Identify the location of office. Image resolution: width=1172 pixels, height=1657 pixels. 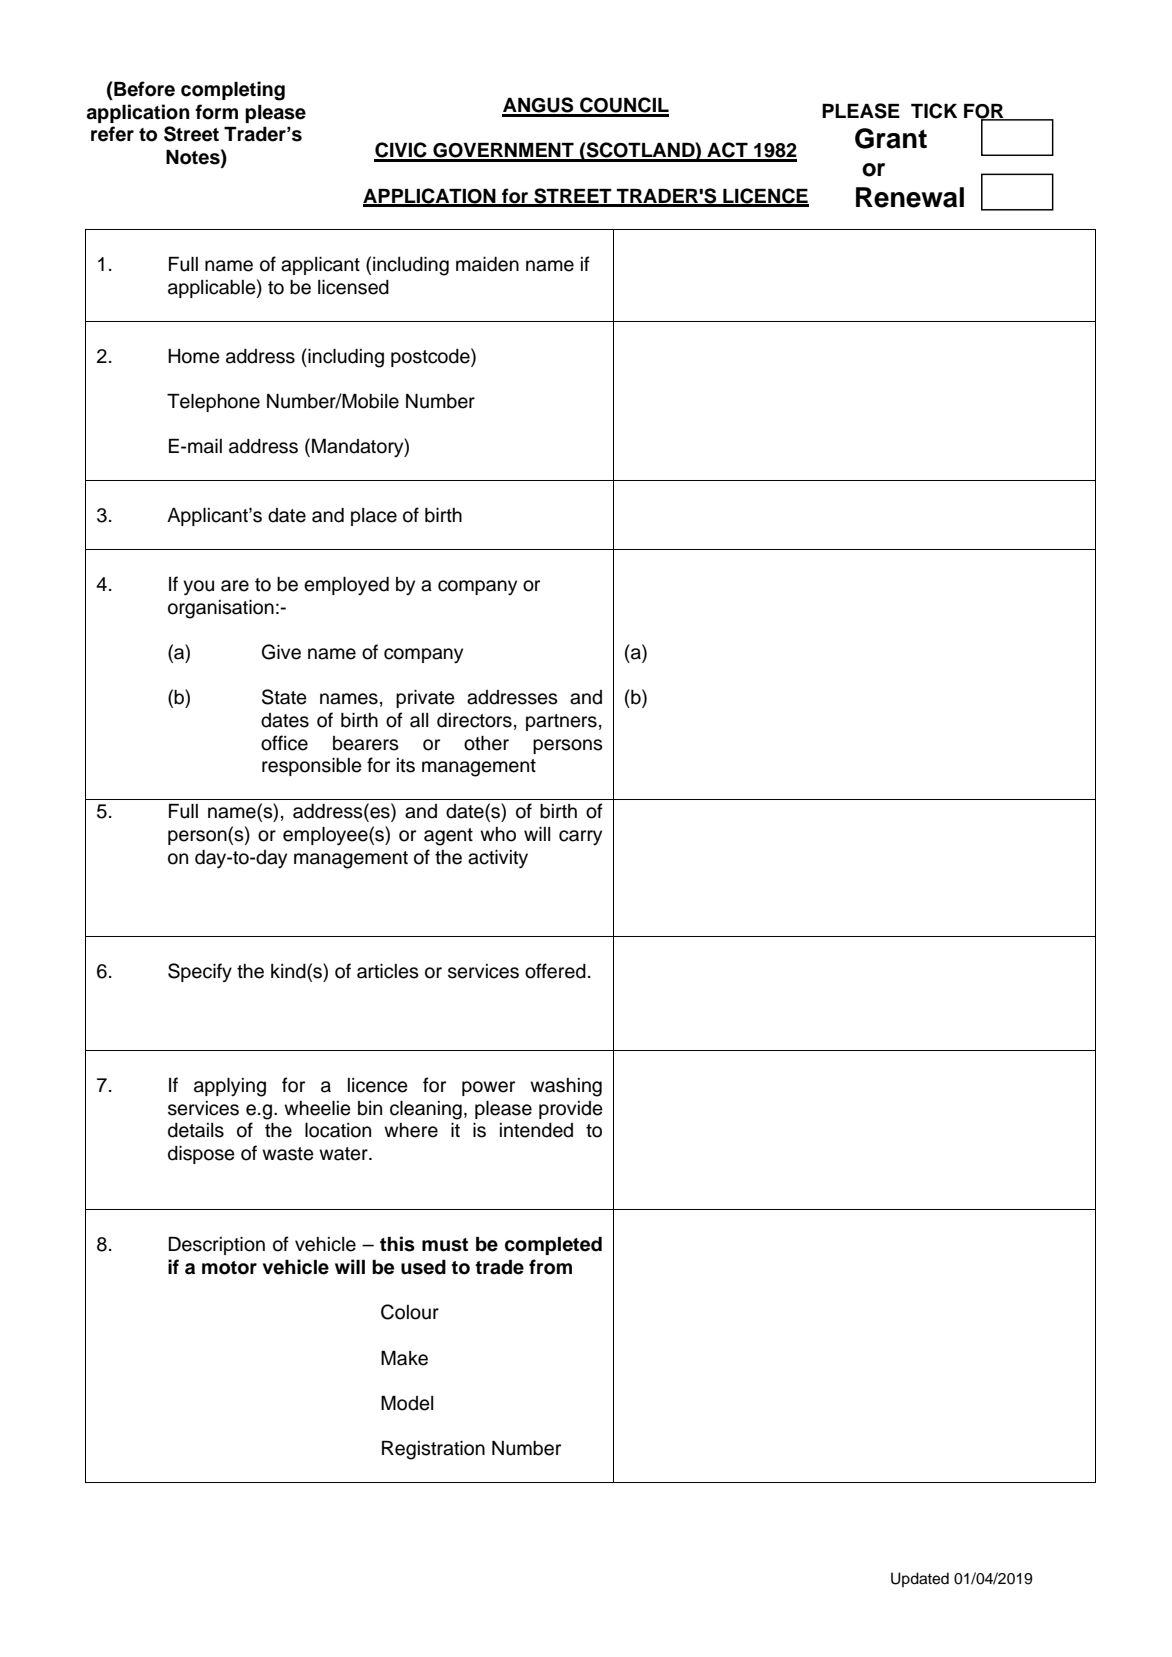
(284, 743).
